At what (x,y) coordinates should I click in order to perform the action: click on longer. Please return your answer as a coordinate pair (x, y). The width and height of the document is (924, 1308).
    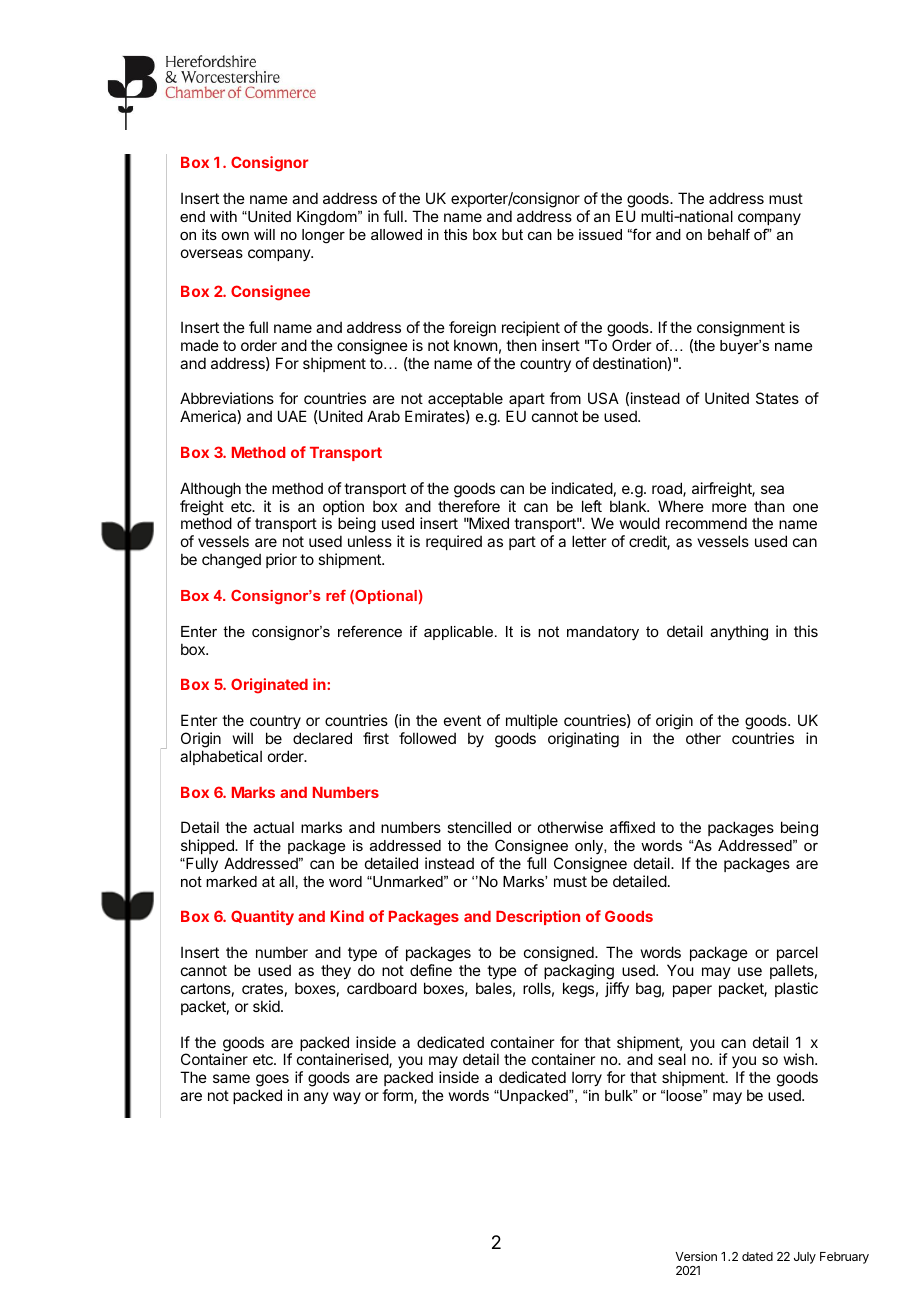
    Looking at the image, I should click on (323, 236).
